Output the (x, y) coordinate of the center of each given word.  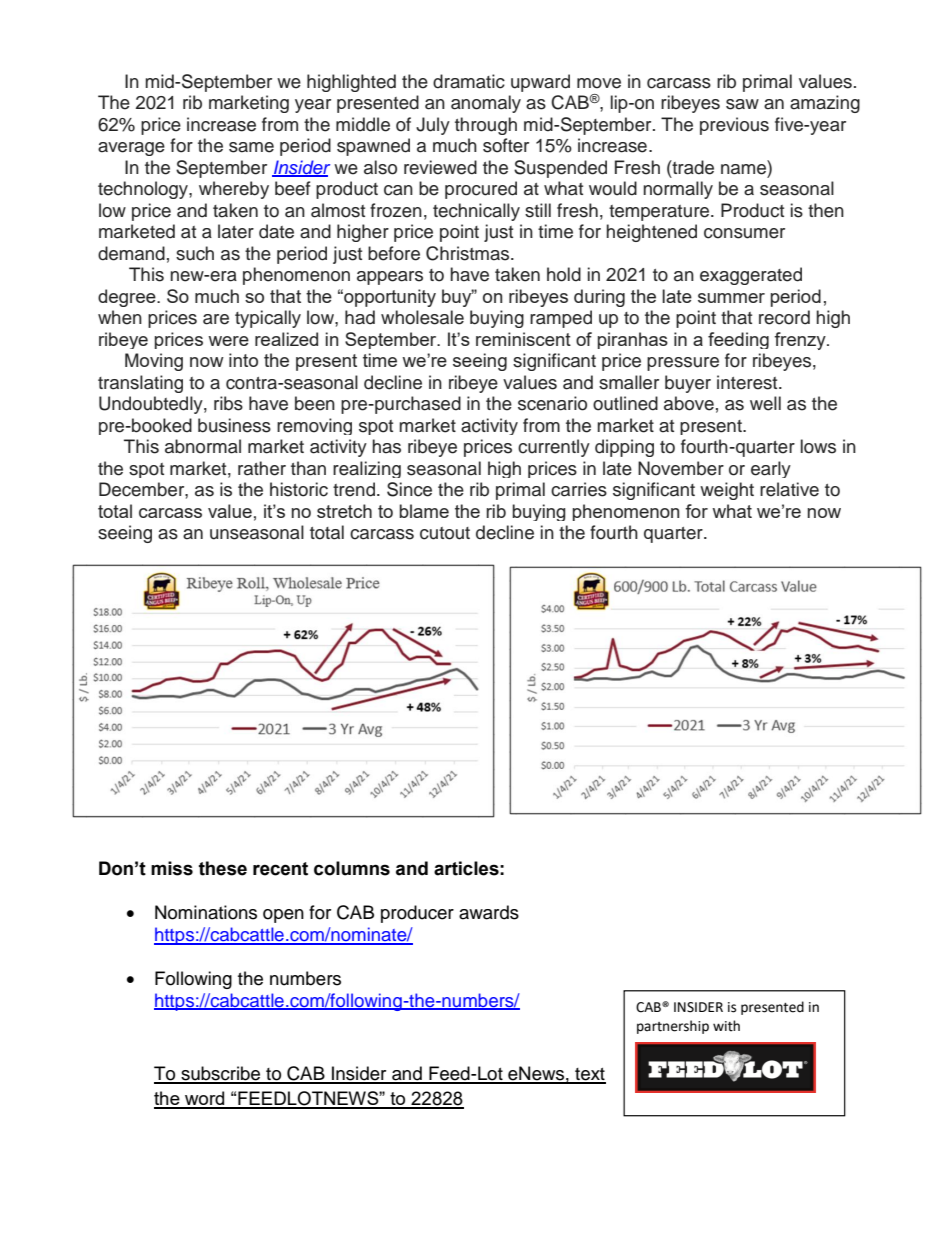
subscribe (221, 1074)
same (251, 147)
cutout (445, 533)
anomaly (486, 104)
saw (742, 104)
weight (727, 491)
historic (299, 489)
